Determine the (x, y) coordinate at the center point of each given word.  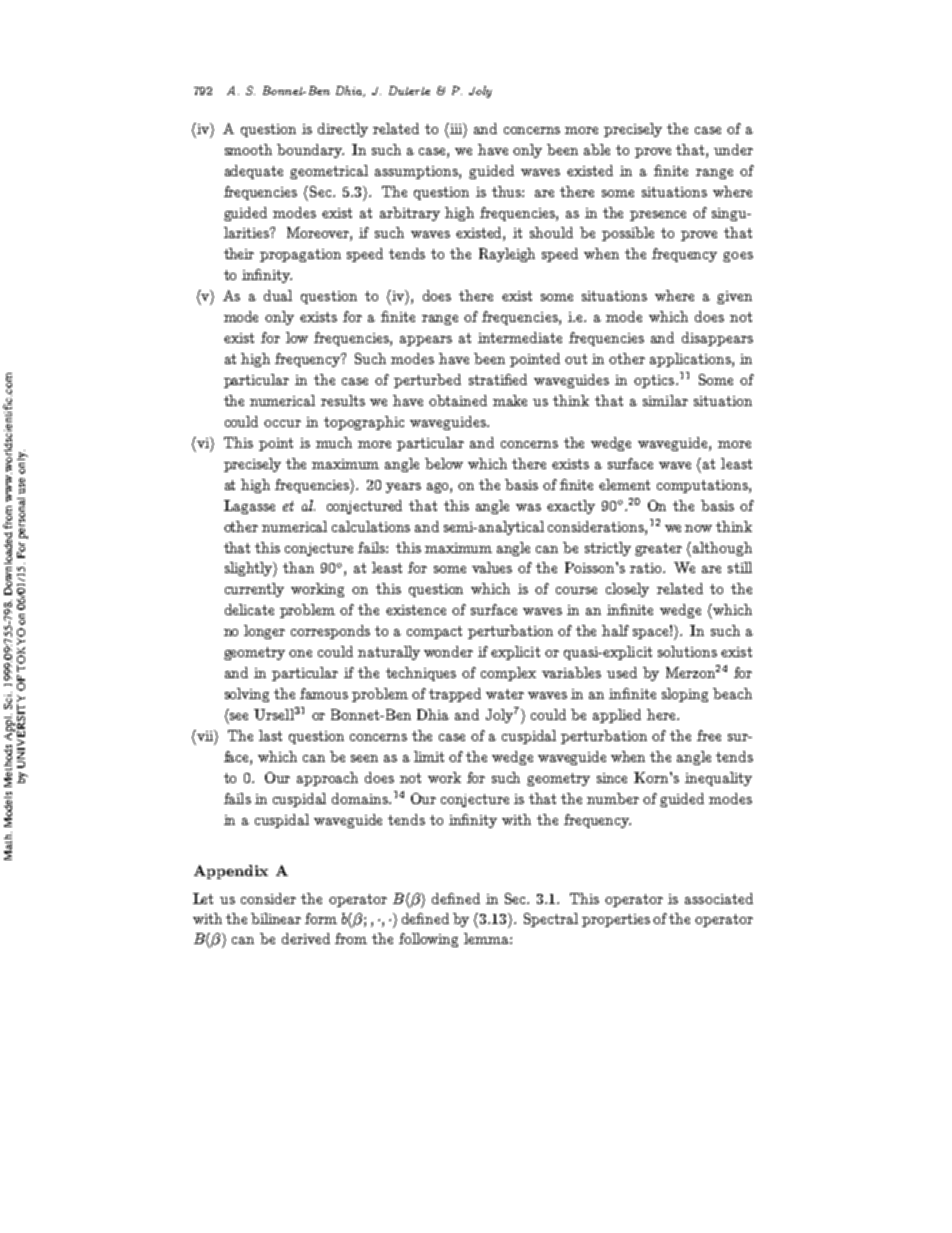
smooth (248, 149)
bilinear (276, 918)
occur (282, 423)
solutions (687, 651)
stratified (498, 379)
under (733, 149)
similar (665, 400)
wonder (448, 651)
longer (264, 632)
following (428, 940)
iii (456, 129)
